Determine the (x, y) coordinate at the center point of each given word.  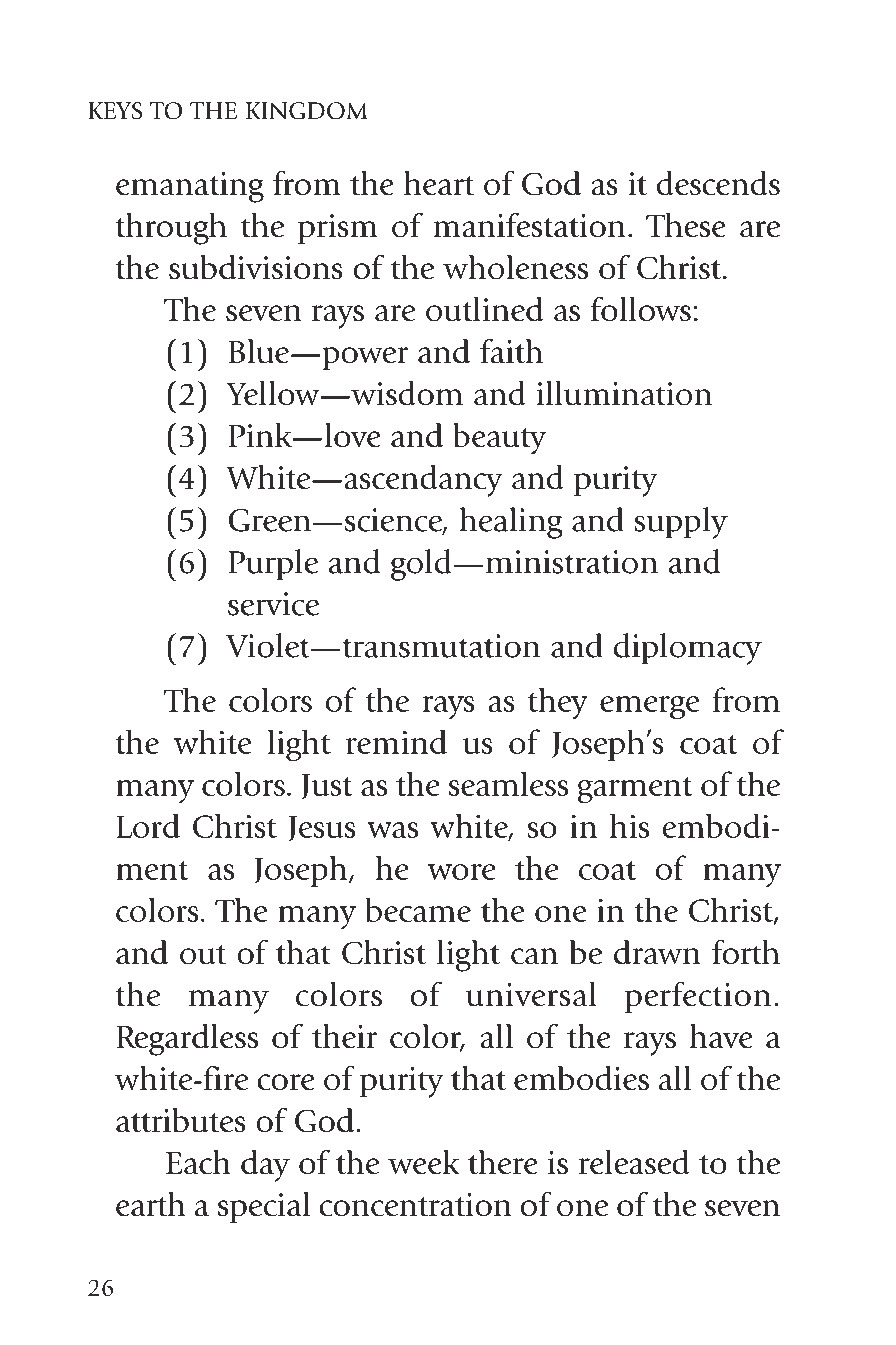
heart (439, 183)
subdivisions (256, 267)
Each (198, 1162)
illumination (624, 393)
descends (718, 183)
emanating (190, 187)
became (418, 910)
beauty (499, 439)
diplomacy (688, 649)
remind (396, 742)
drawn (657, 952)
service (273, 604)
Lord (148, 826)
